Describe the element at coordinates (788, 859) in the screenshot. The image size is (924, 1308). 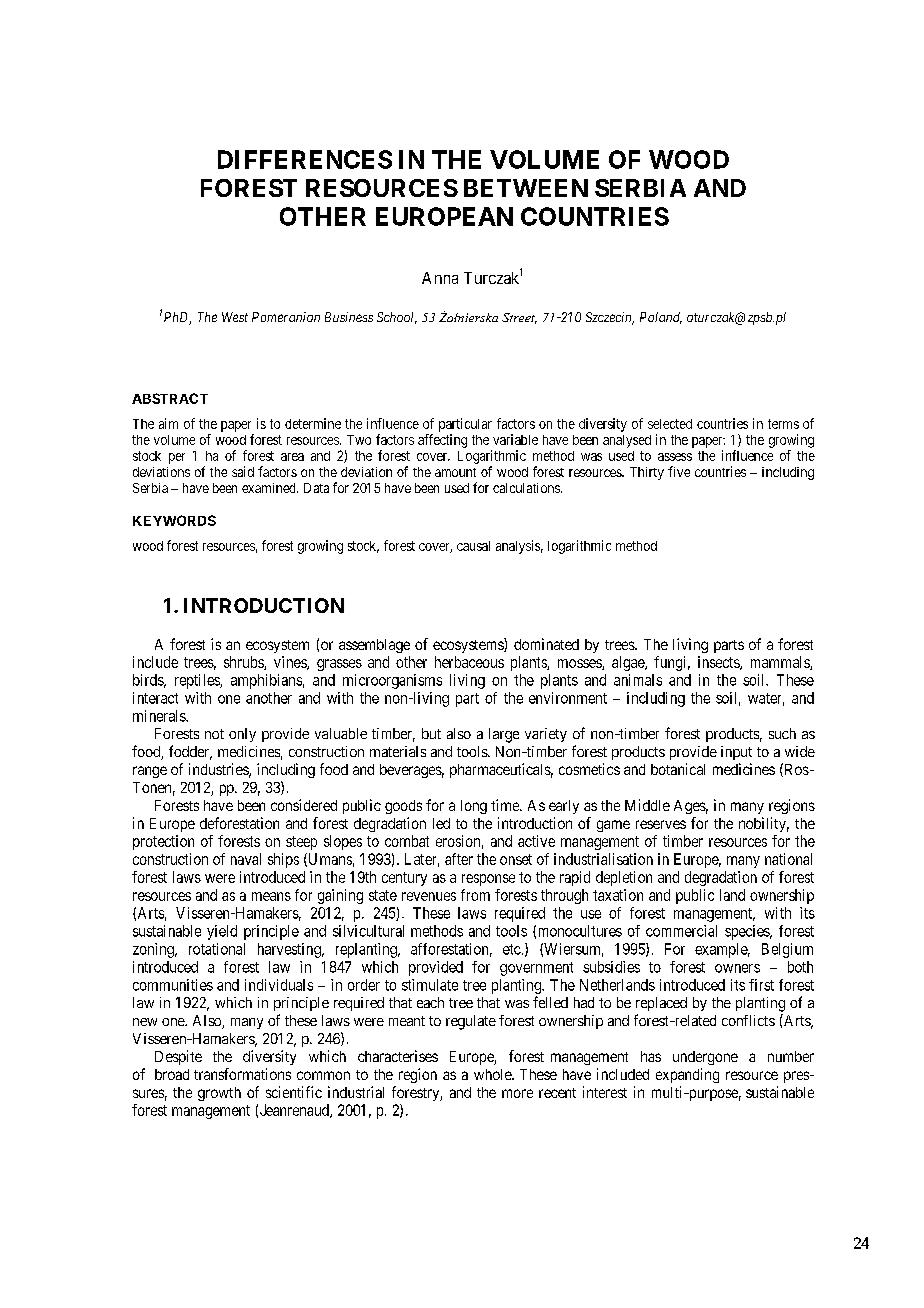
I see `national` at that location.
